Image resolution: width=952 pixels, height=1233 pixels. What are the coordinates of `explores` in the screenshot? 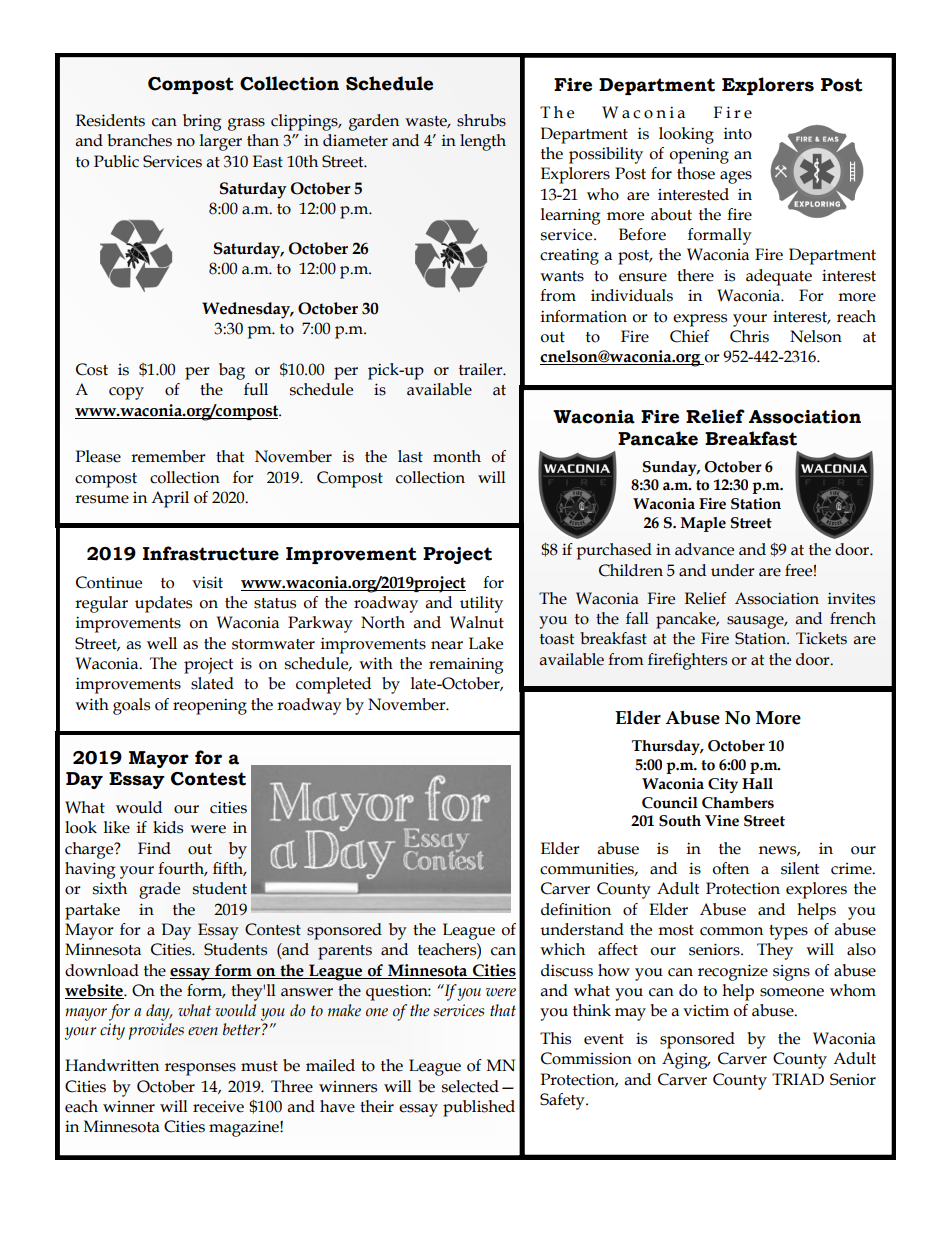 It's located at (816, 890).
